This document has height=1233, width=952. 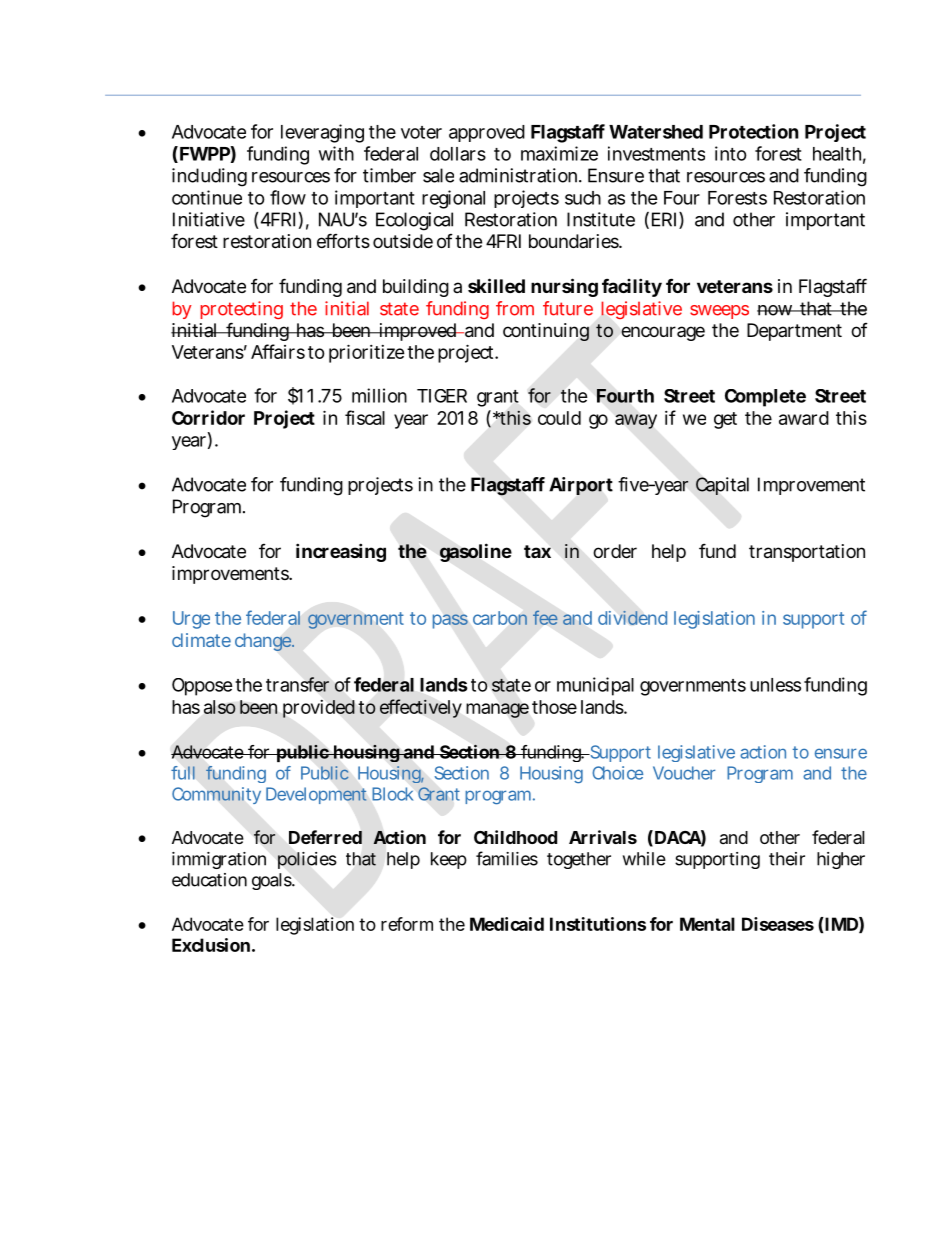 What do you see at coordinates (220, 707) in the document?
I see `also` at bounding box center [220, 707].
